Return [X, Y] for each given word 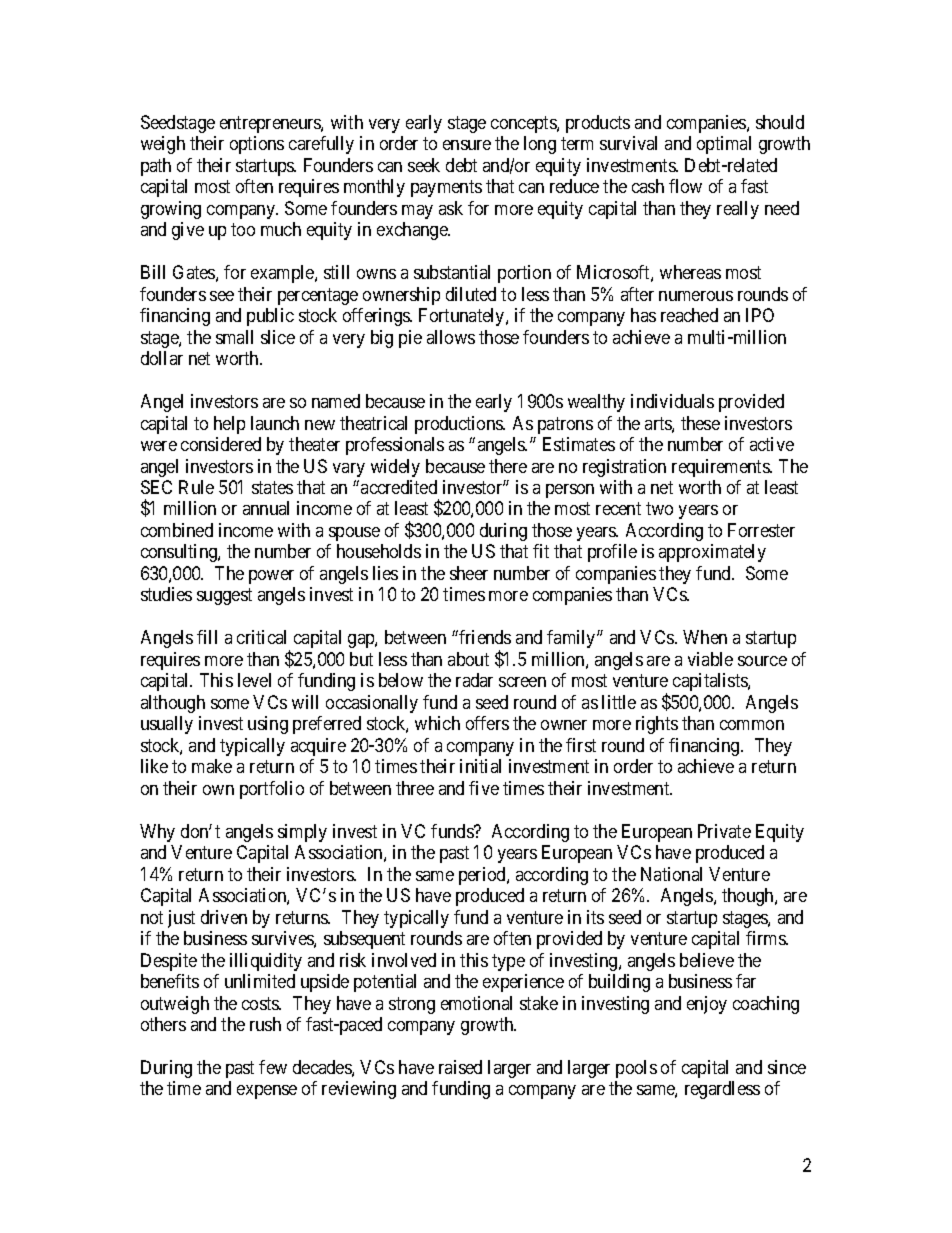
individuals [672, 401]
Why [157, 833]
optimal [724, 145]
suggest [224, 597]
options [257, 145]
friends [484, 637]
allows [451, 337]
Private [724, 831]
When [705, 637]
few [273, 1067]
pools [636, 1069]
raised [460, 1067]
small [234, 337]
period [483, 876]
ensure [467, 145]
